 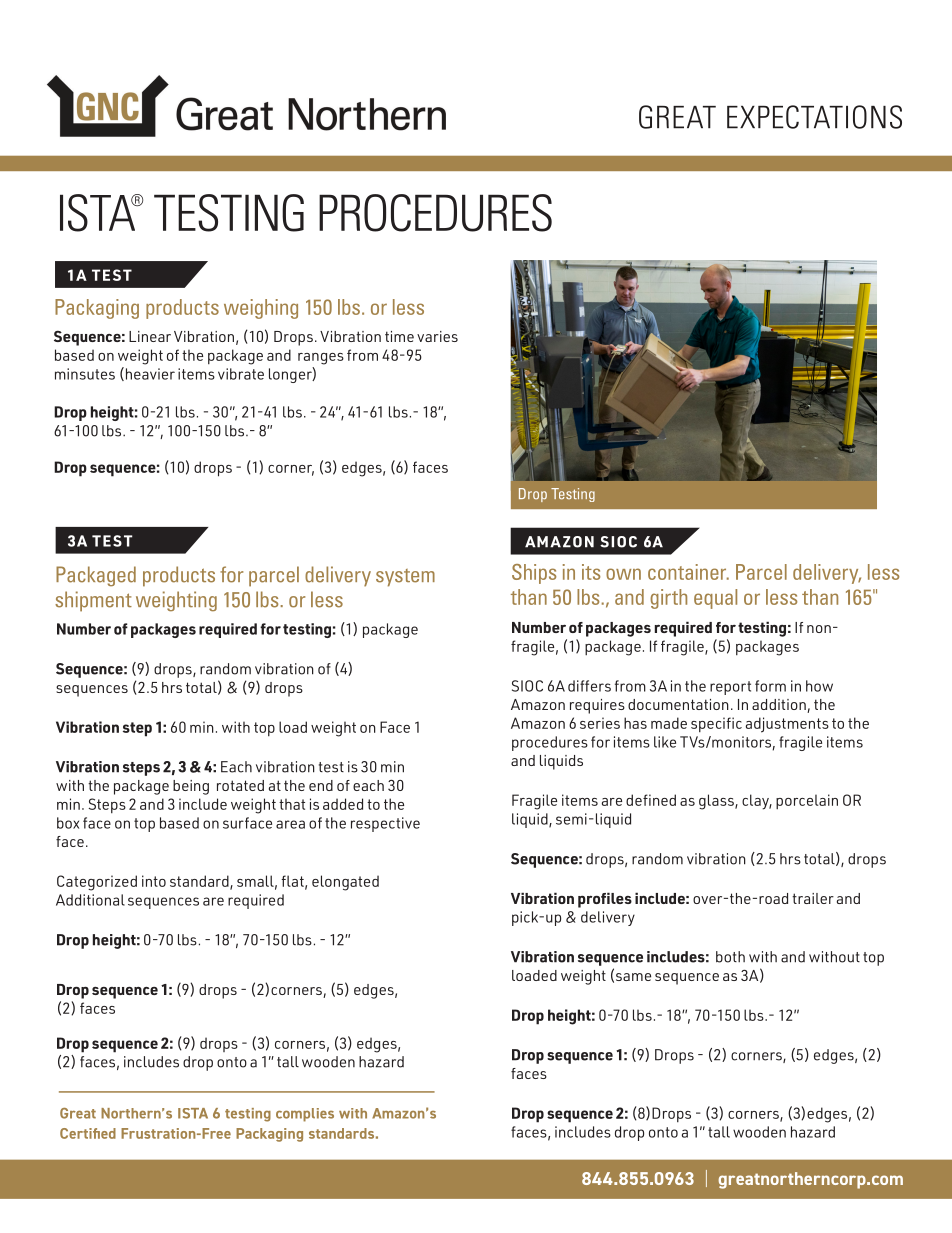 What do you see at coordinates (399, 336) in the screenshot?
I see `time` at bounding box center [399, 336].
